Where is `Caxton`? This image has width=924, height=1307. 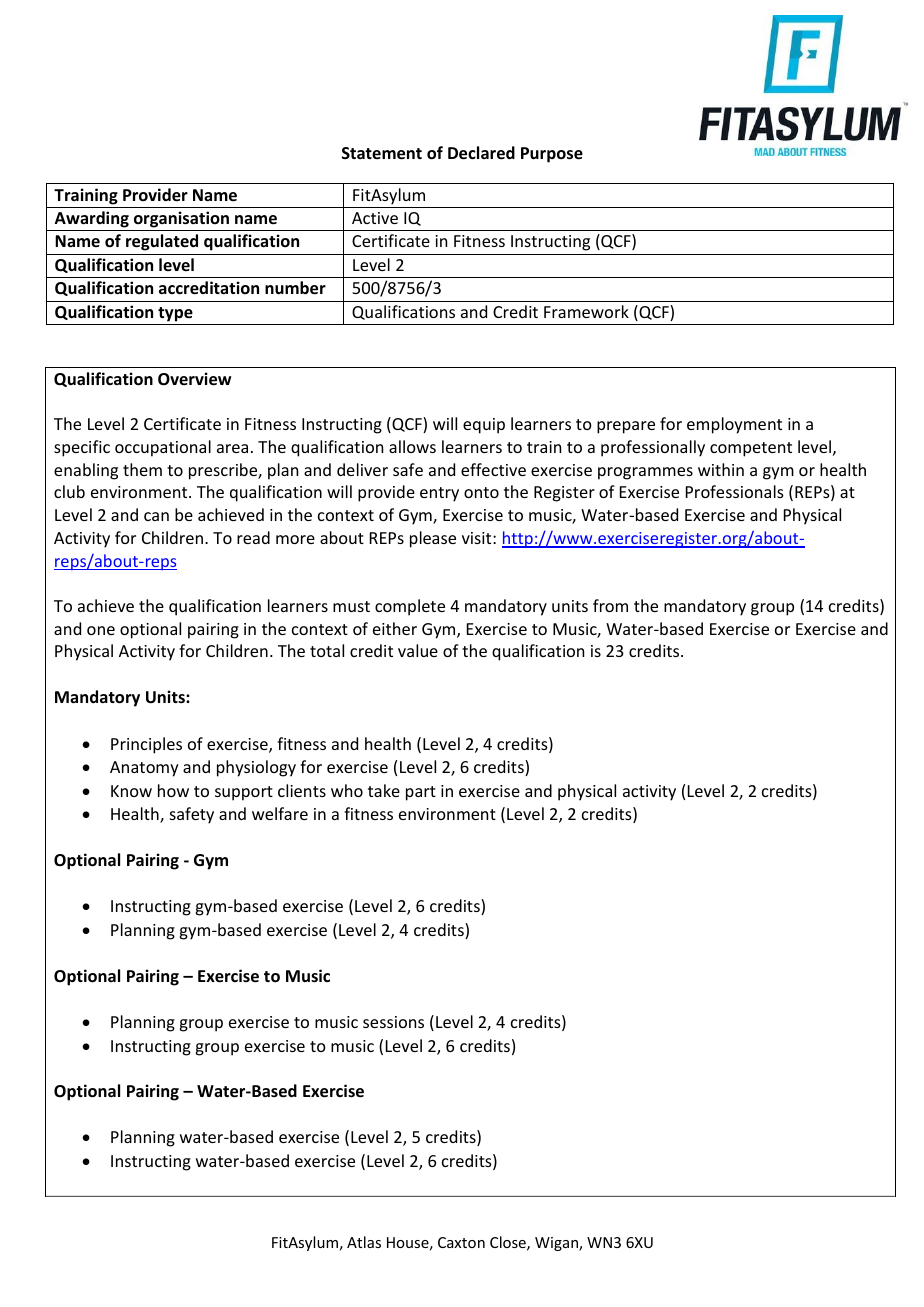 Caxton is located at coordinates (461, 1242).
